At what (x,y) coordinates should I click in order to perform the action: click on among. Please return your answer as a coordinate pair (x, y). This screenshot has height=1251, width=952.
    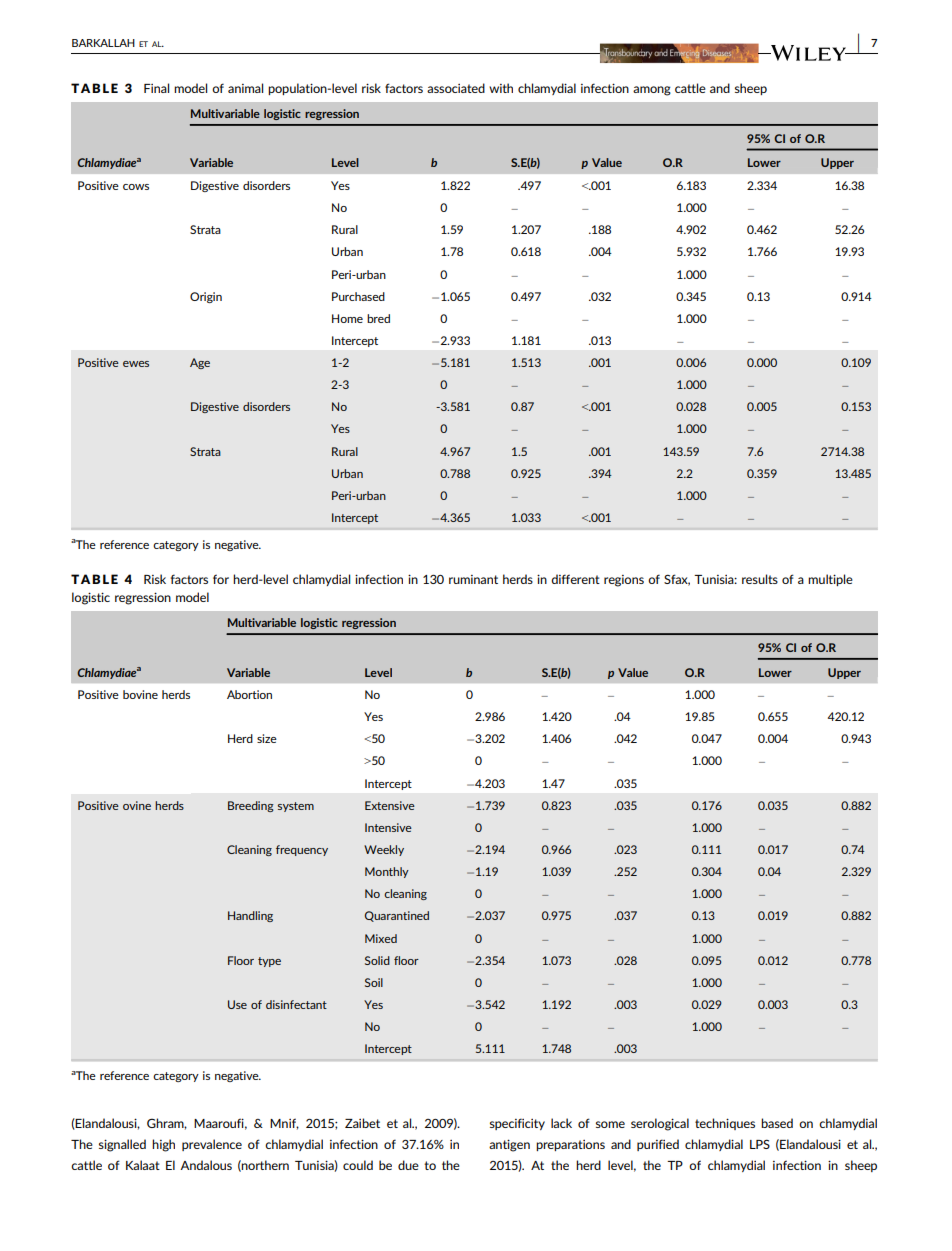
    Looking at the image, I should click on (652, 91).
